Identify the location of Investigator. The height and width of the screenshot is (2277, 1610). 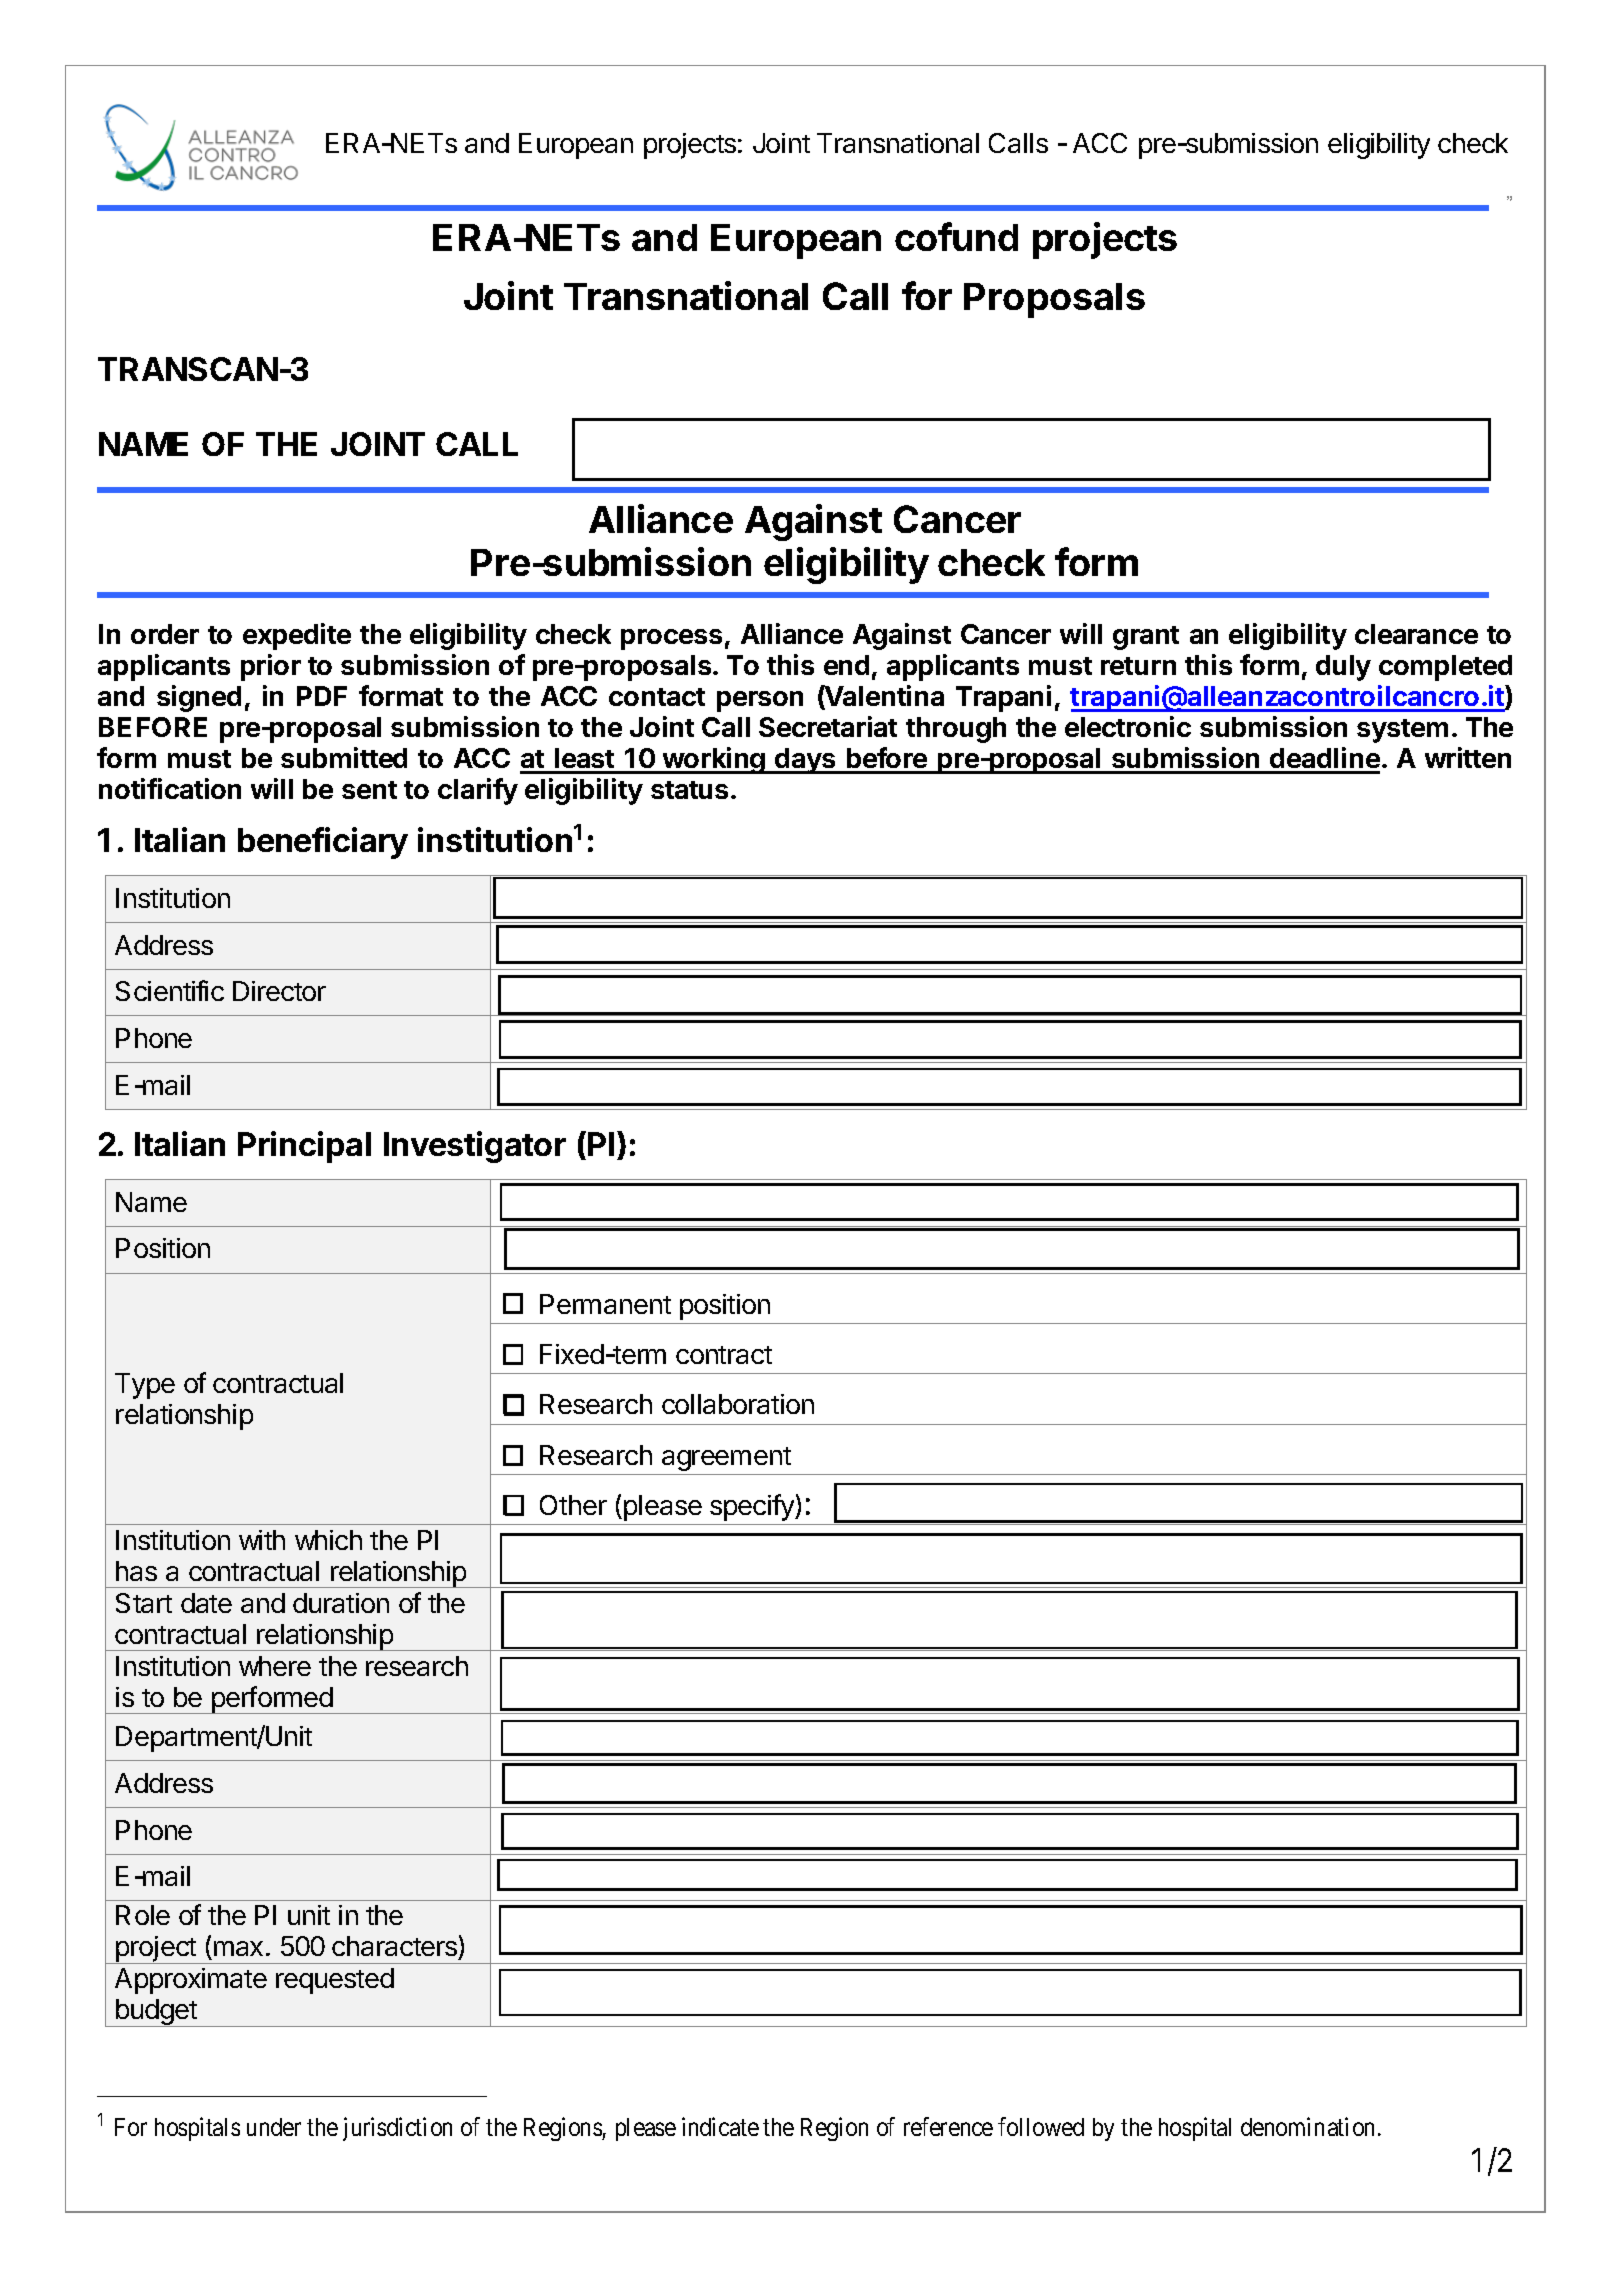
(475, 1147).
